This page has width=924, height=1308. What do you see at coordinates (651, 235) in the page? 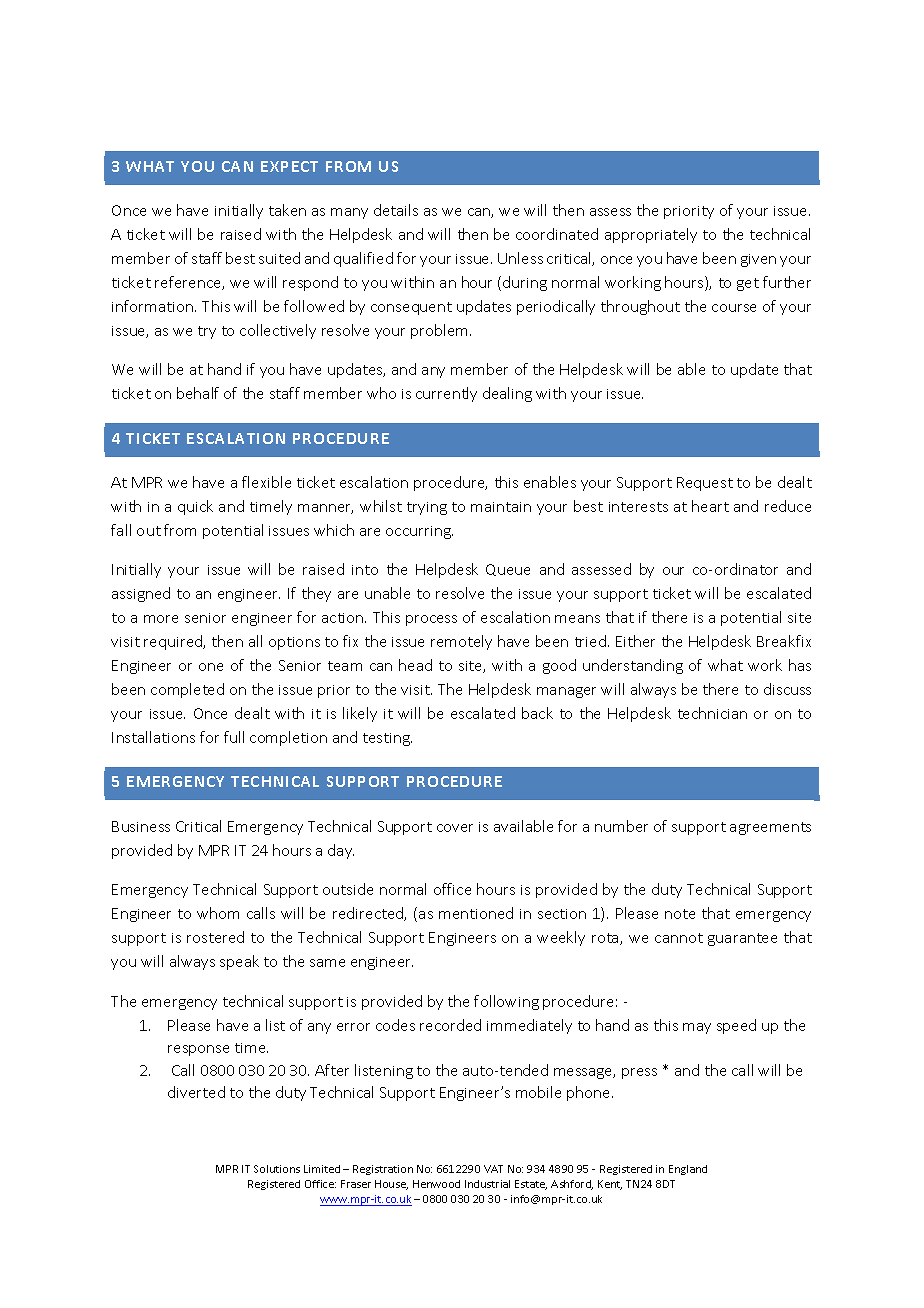
I see `appropriately` at bounding box center [651, 235].
